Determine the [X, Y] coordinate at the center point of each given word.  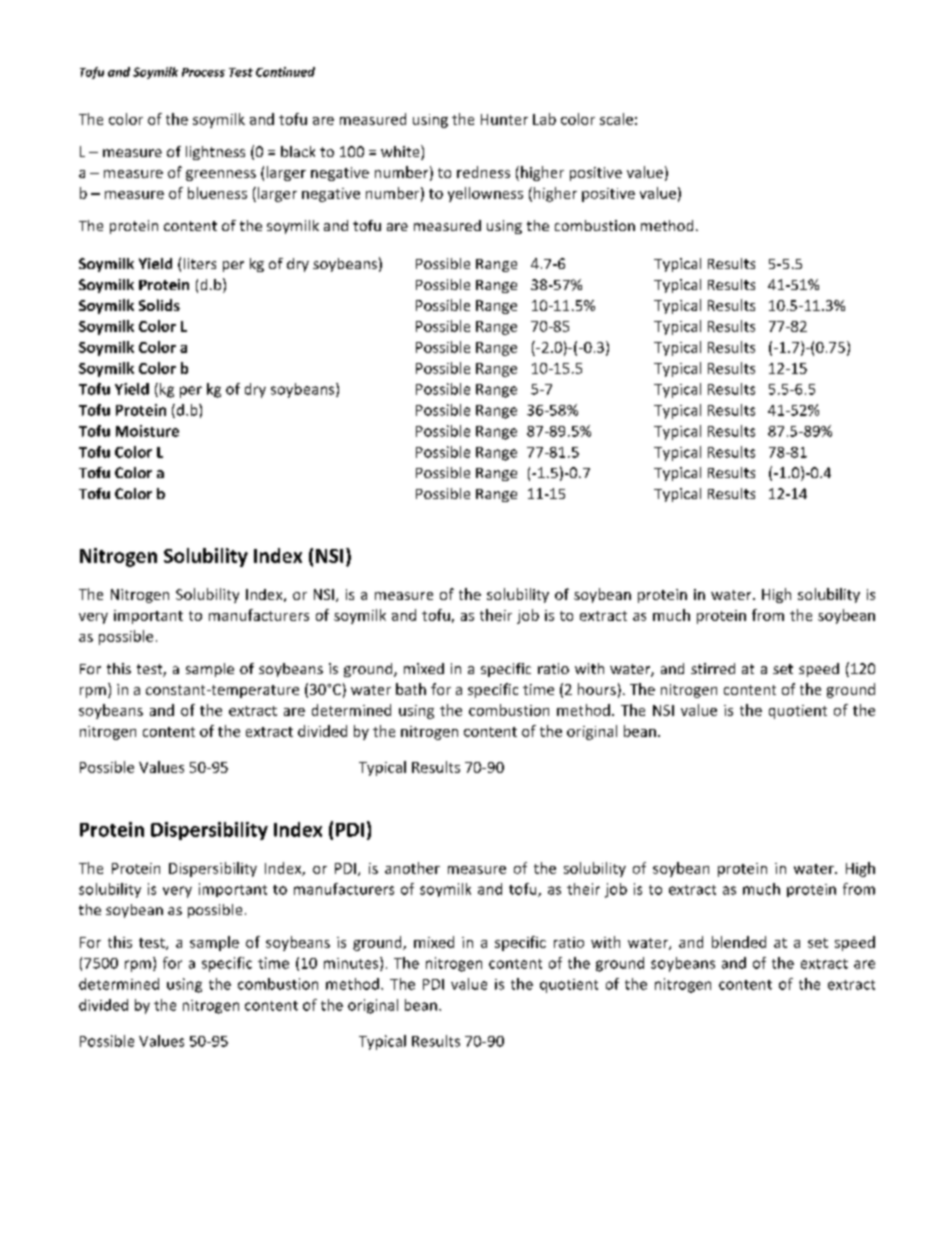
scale [616, 119]
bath [411, 689]
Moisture [147, 431]
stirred [713, 668]
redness [483, 172]
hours [597, 689]
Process [203, 72]
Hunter [504, 119]
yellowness [485, 194]
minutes [352, 964]
